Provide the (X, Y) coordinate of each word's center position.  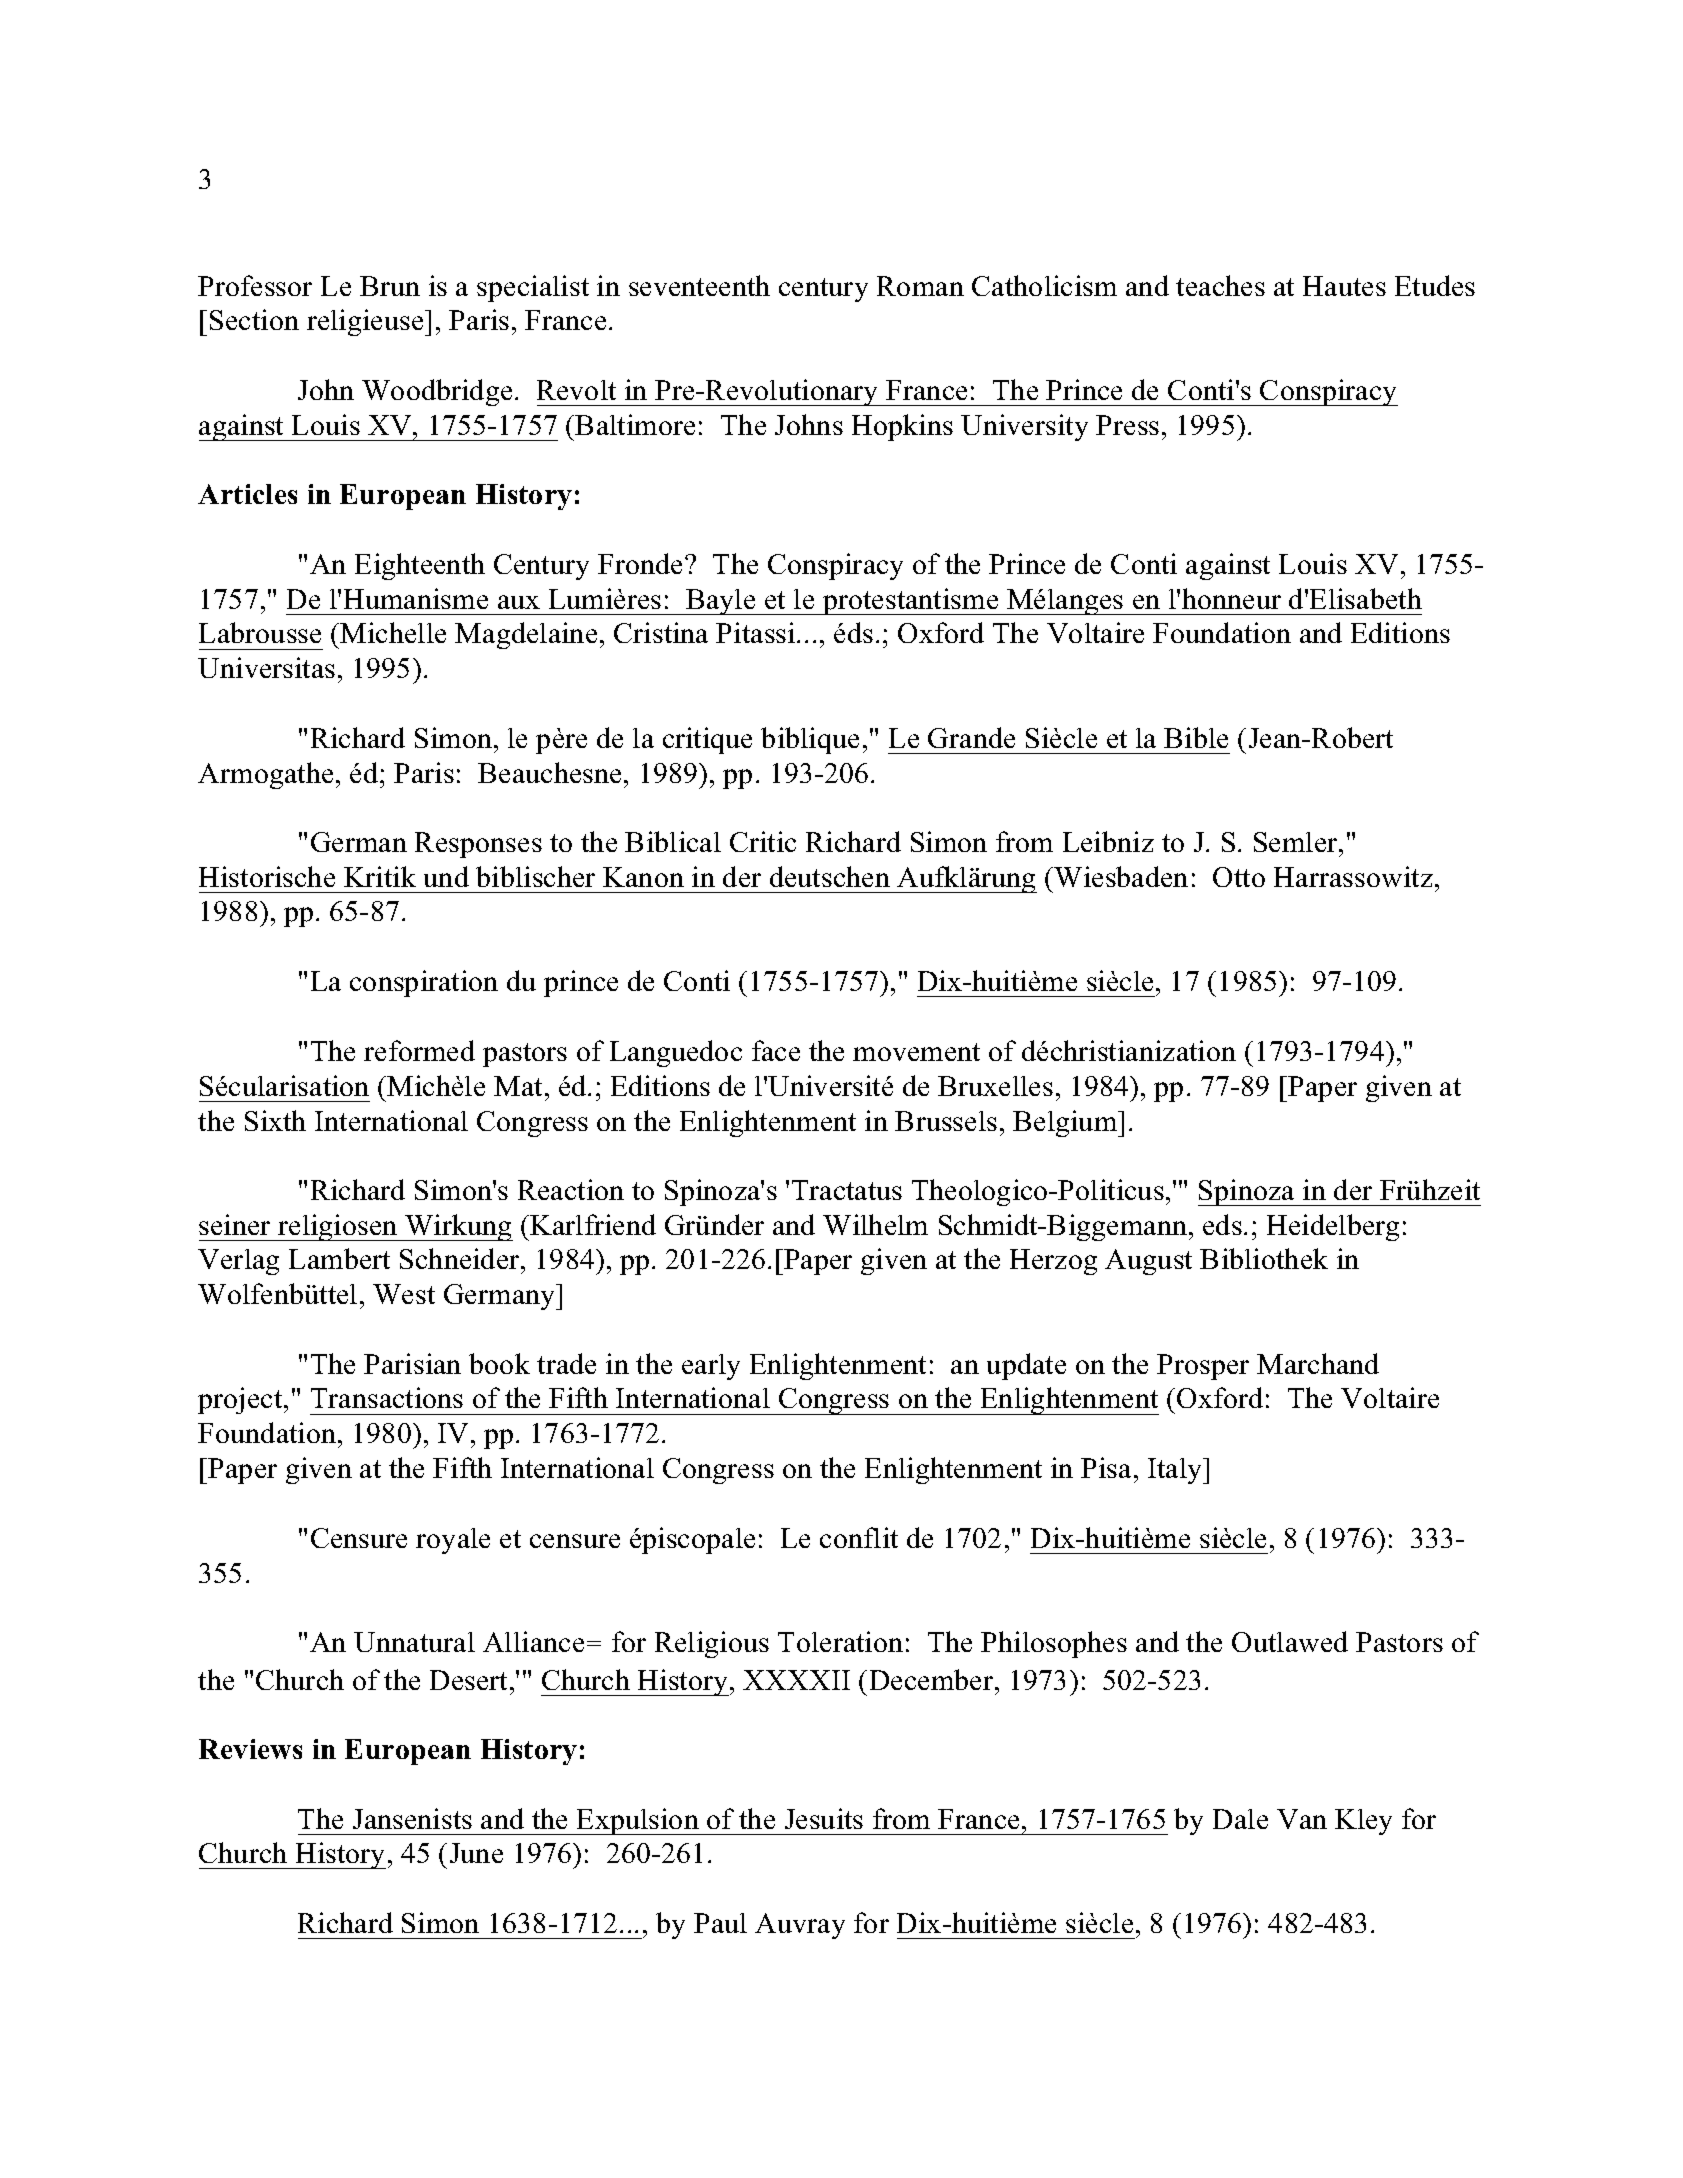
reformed (419, 1050)
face (776, 1050)
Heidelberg (1333, 1227)
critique (707, 740)
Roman (920, 286)
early (711, 1367)
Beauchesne (549, 772)
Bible (1196, 737)
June (476, 1853)
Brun (390, 286)
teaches (1220, 285)
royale (453, 1541)
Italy (1176, 1471)
